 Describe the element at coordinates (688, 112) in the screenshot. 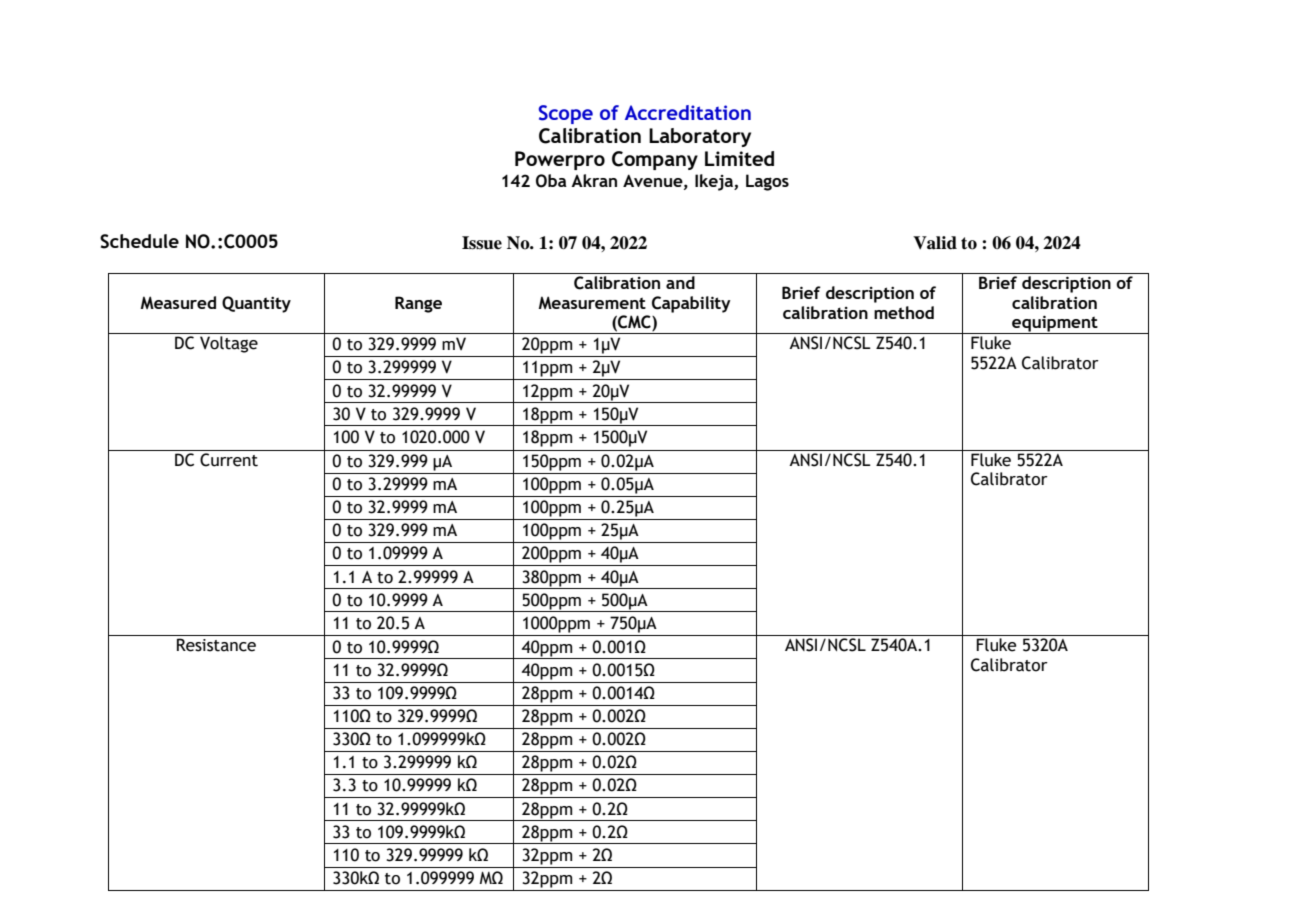

I see `Accreditation` at that location.
